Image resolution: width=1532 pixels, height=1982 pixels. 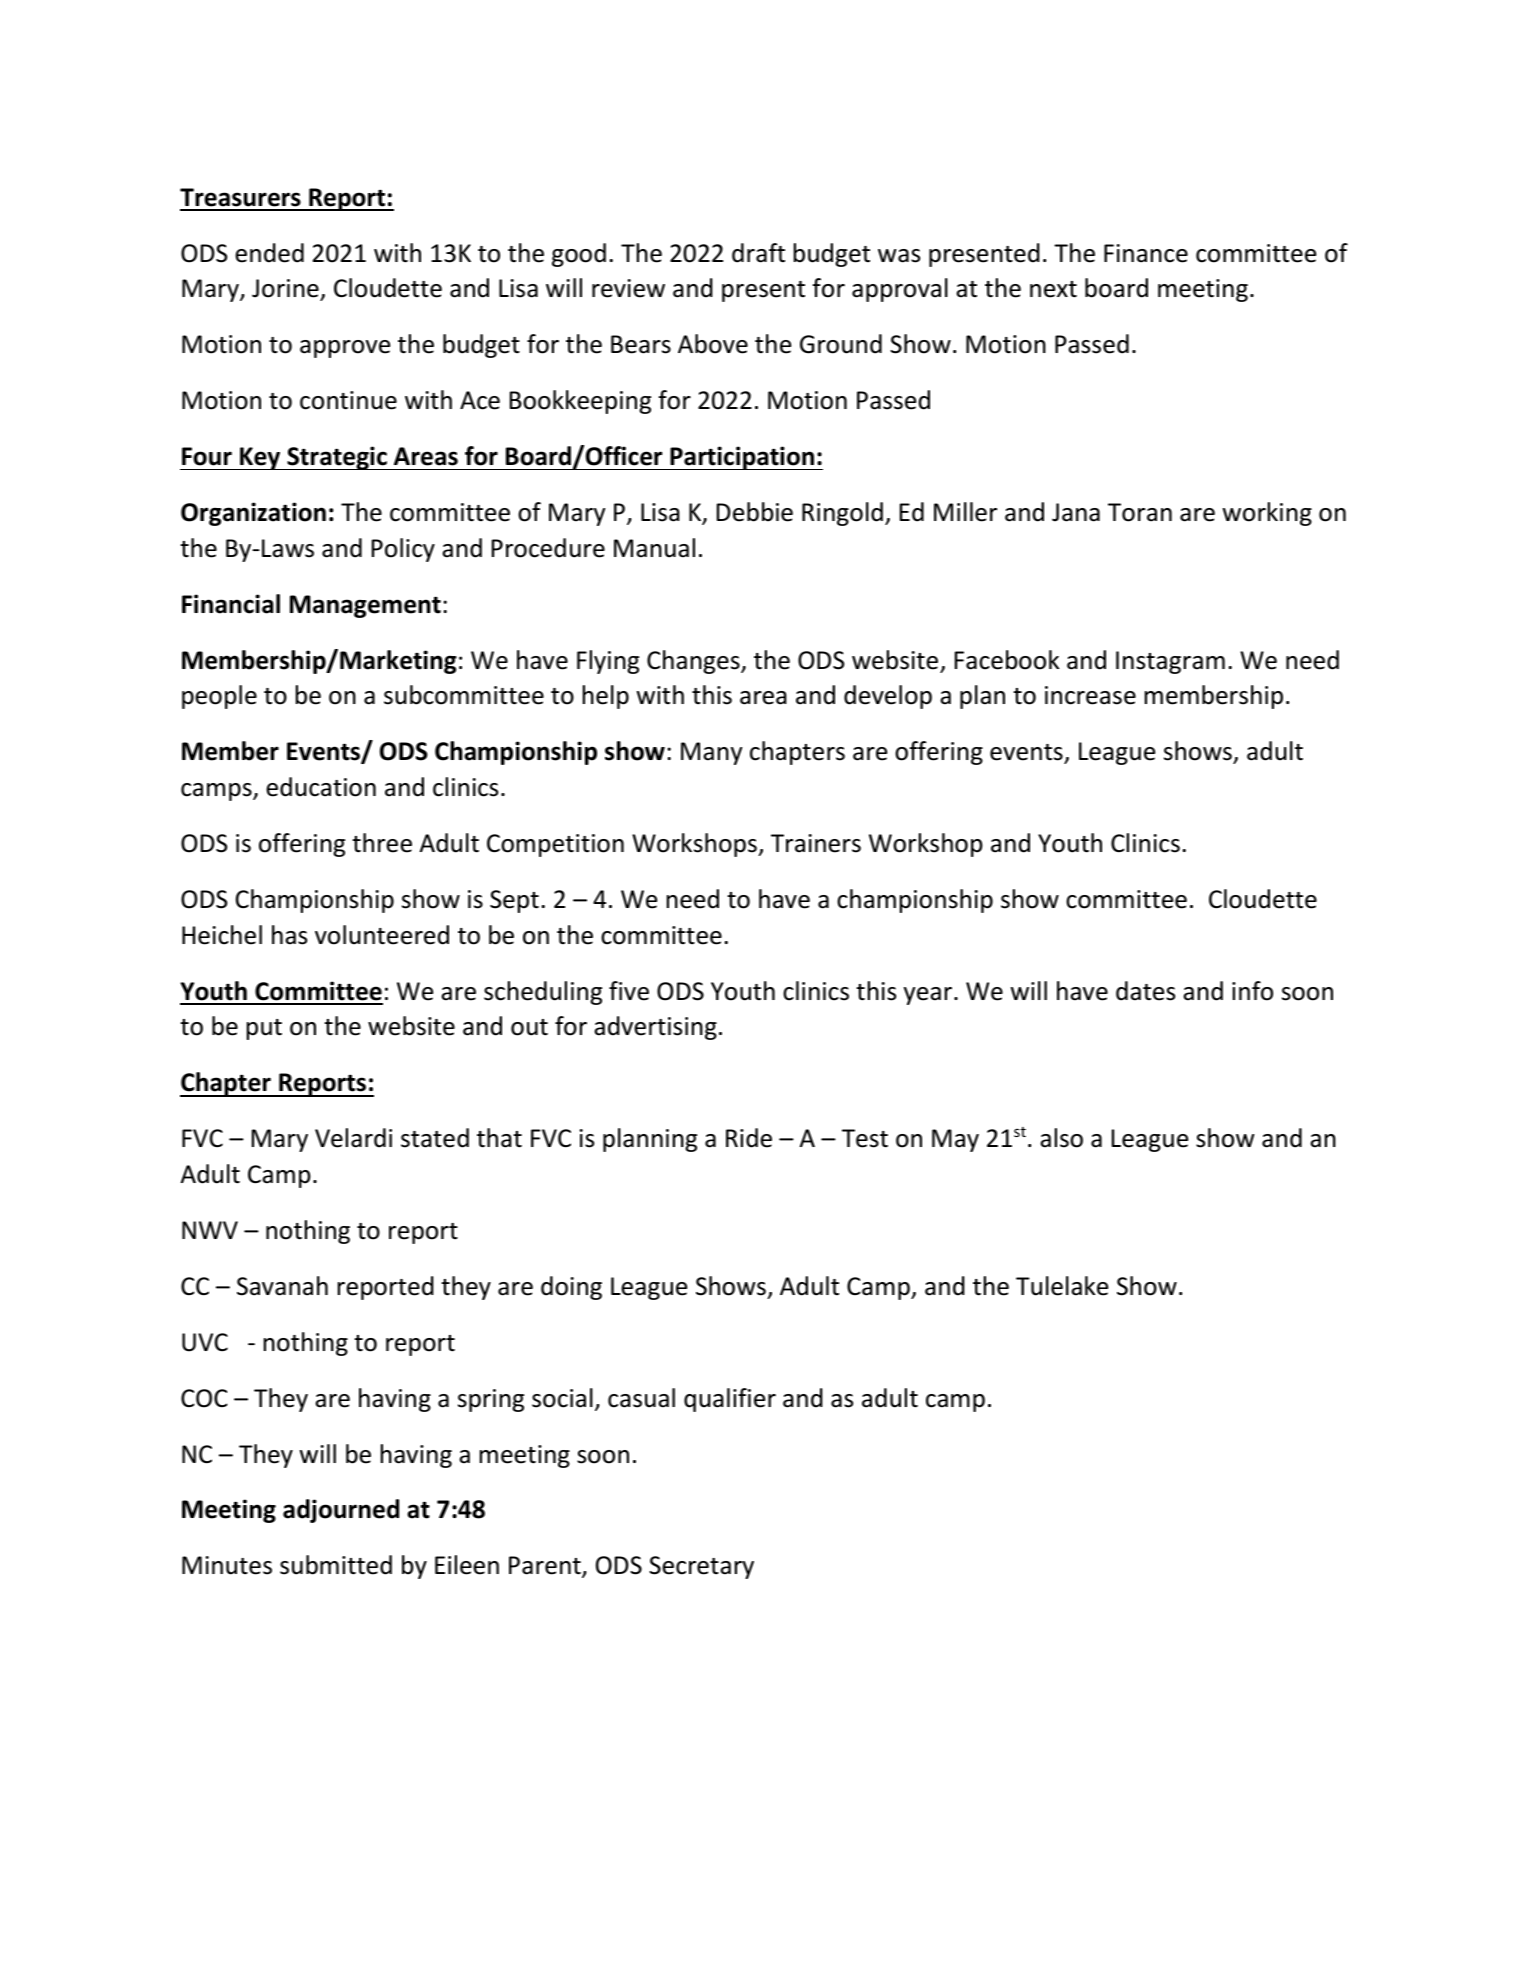 What do you see at coordinates (289, 935) in the screenshot?
I see `has` at bounding box center [289, 935].
